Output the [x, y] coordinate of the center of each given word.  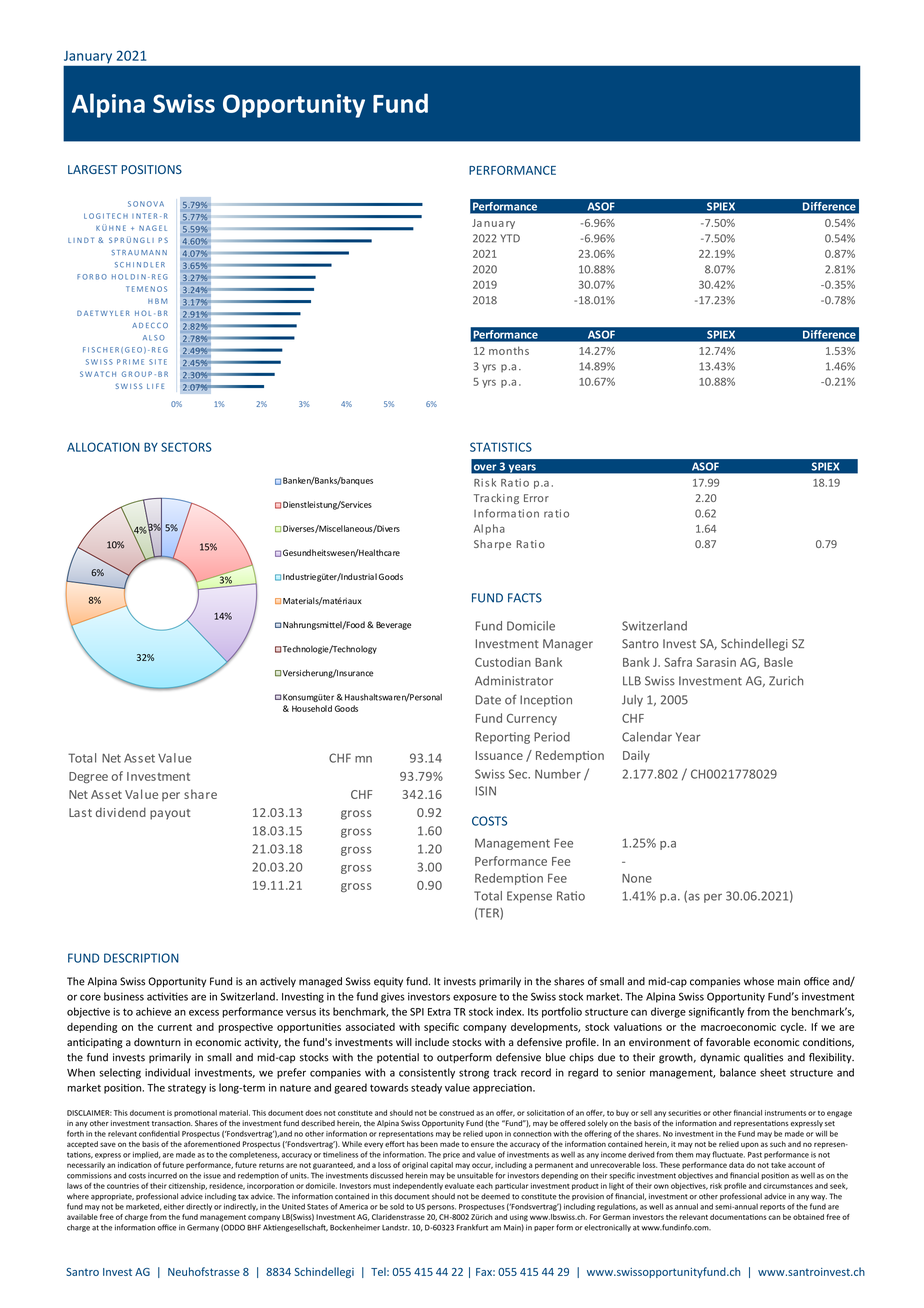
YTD [510, 238]
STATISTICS [501, 447]
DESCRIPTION [141, 958]
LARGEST [92, 169]
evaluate [459, 1186]
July [632, 701]
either [174, 1206]
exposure [475, 998]
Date [488, 700]
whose [759, 981]
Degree [88, 778]
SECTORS [186, 447]
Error [536, 498]
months [509, 350]
